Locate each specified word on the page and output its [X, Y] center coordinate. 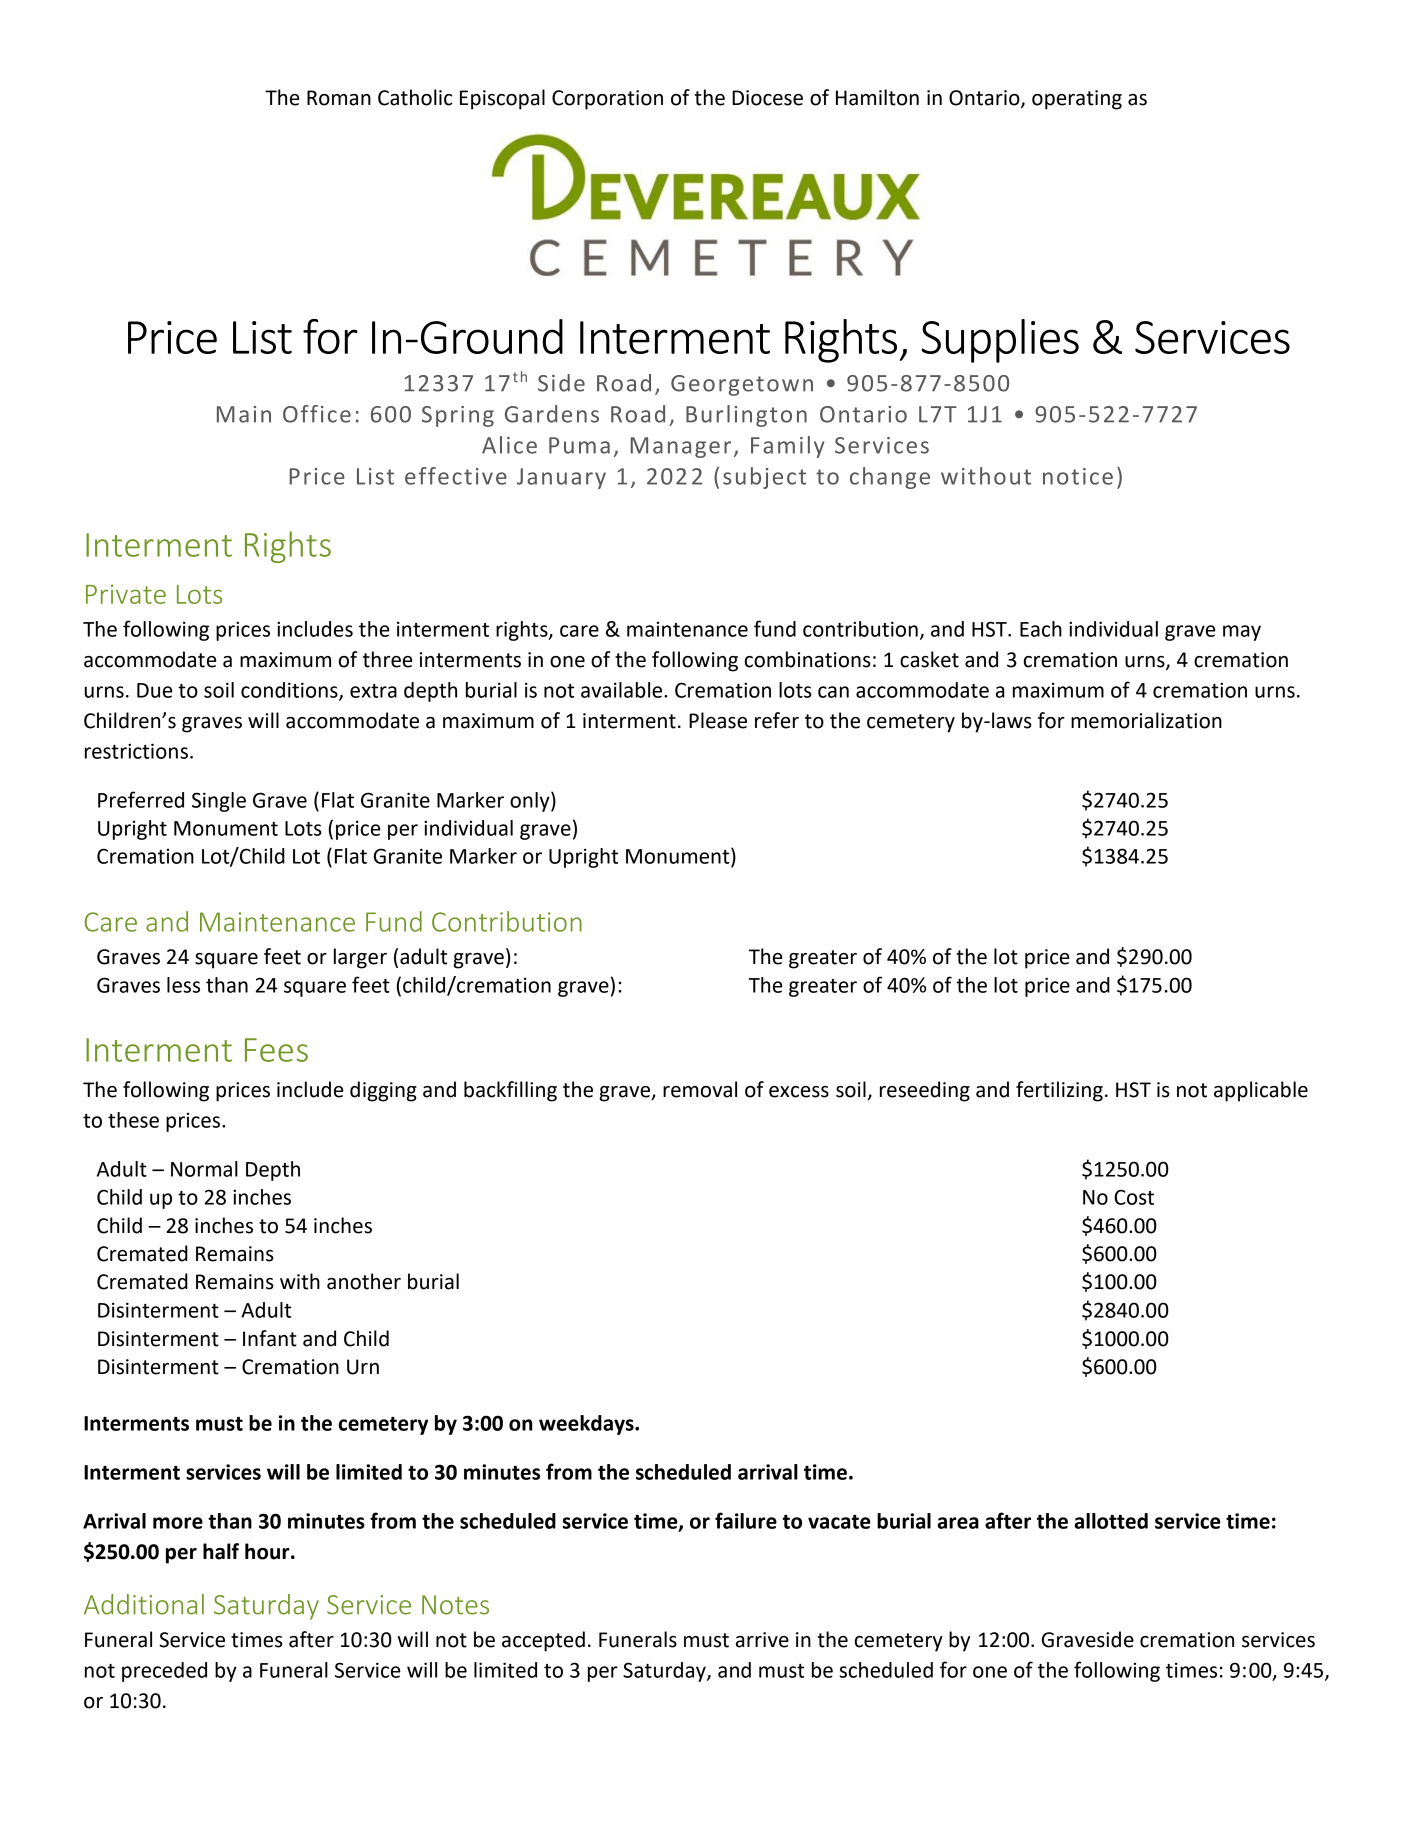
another [364, 1281]
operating [1077, 100]
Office [317, 414]
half [221, 1551]
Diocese [767, 98]
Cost [1134, 1197]
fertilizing [1059, 1091]
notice [1078, 476]
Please [718, 720]
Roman [339, 98]
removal [700, 1089]
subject [764, 478]
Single [219, 802]
